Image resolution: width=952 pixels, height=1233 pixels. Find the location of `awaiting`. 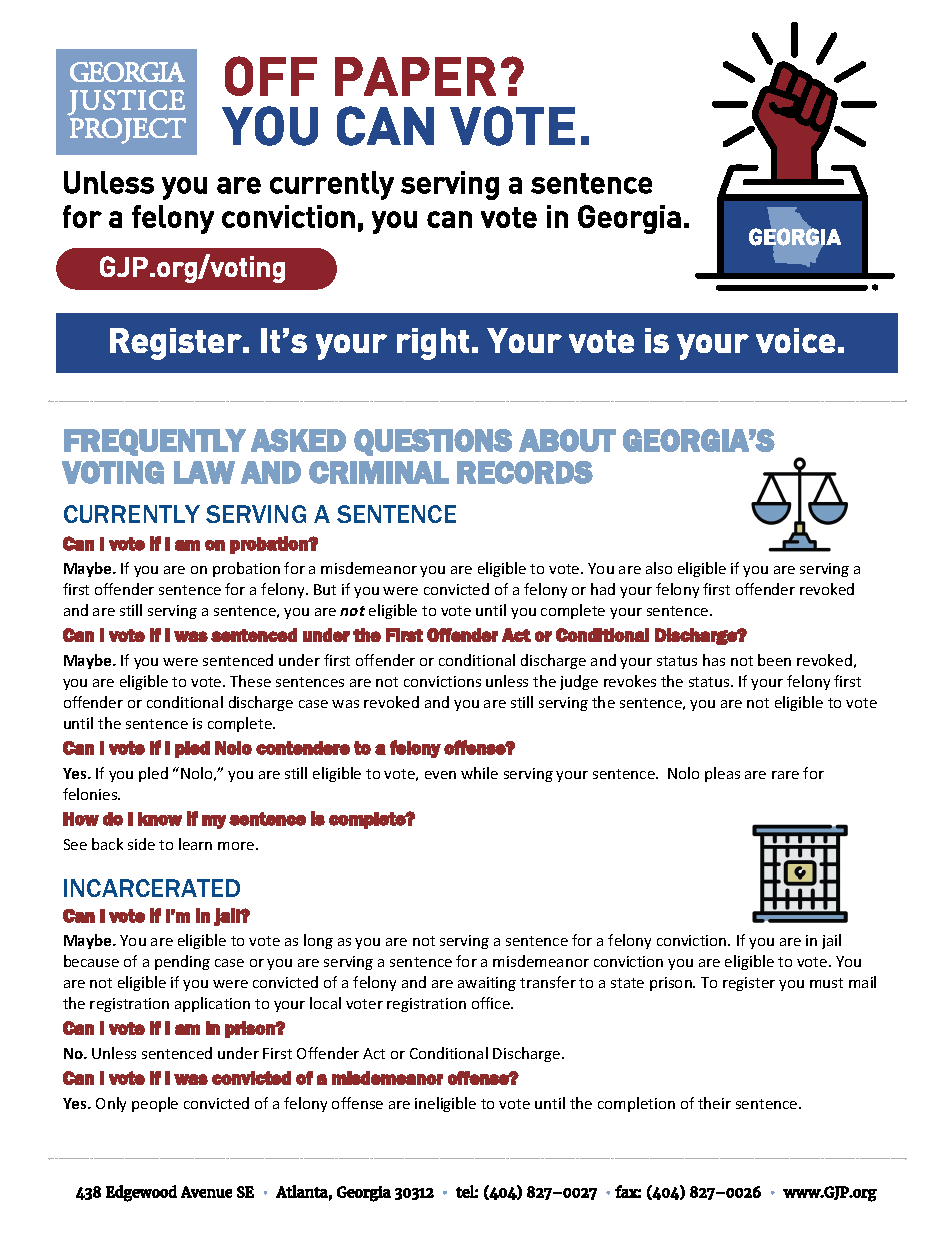

awaiting is located at coordinates (487, 984).
